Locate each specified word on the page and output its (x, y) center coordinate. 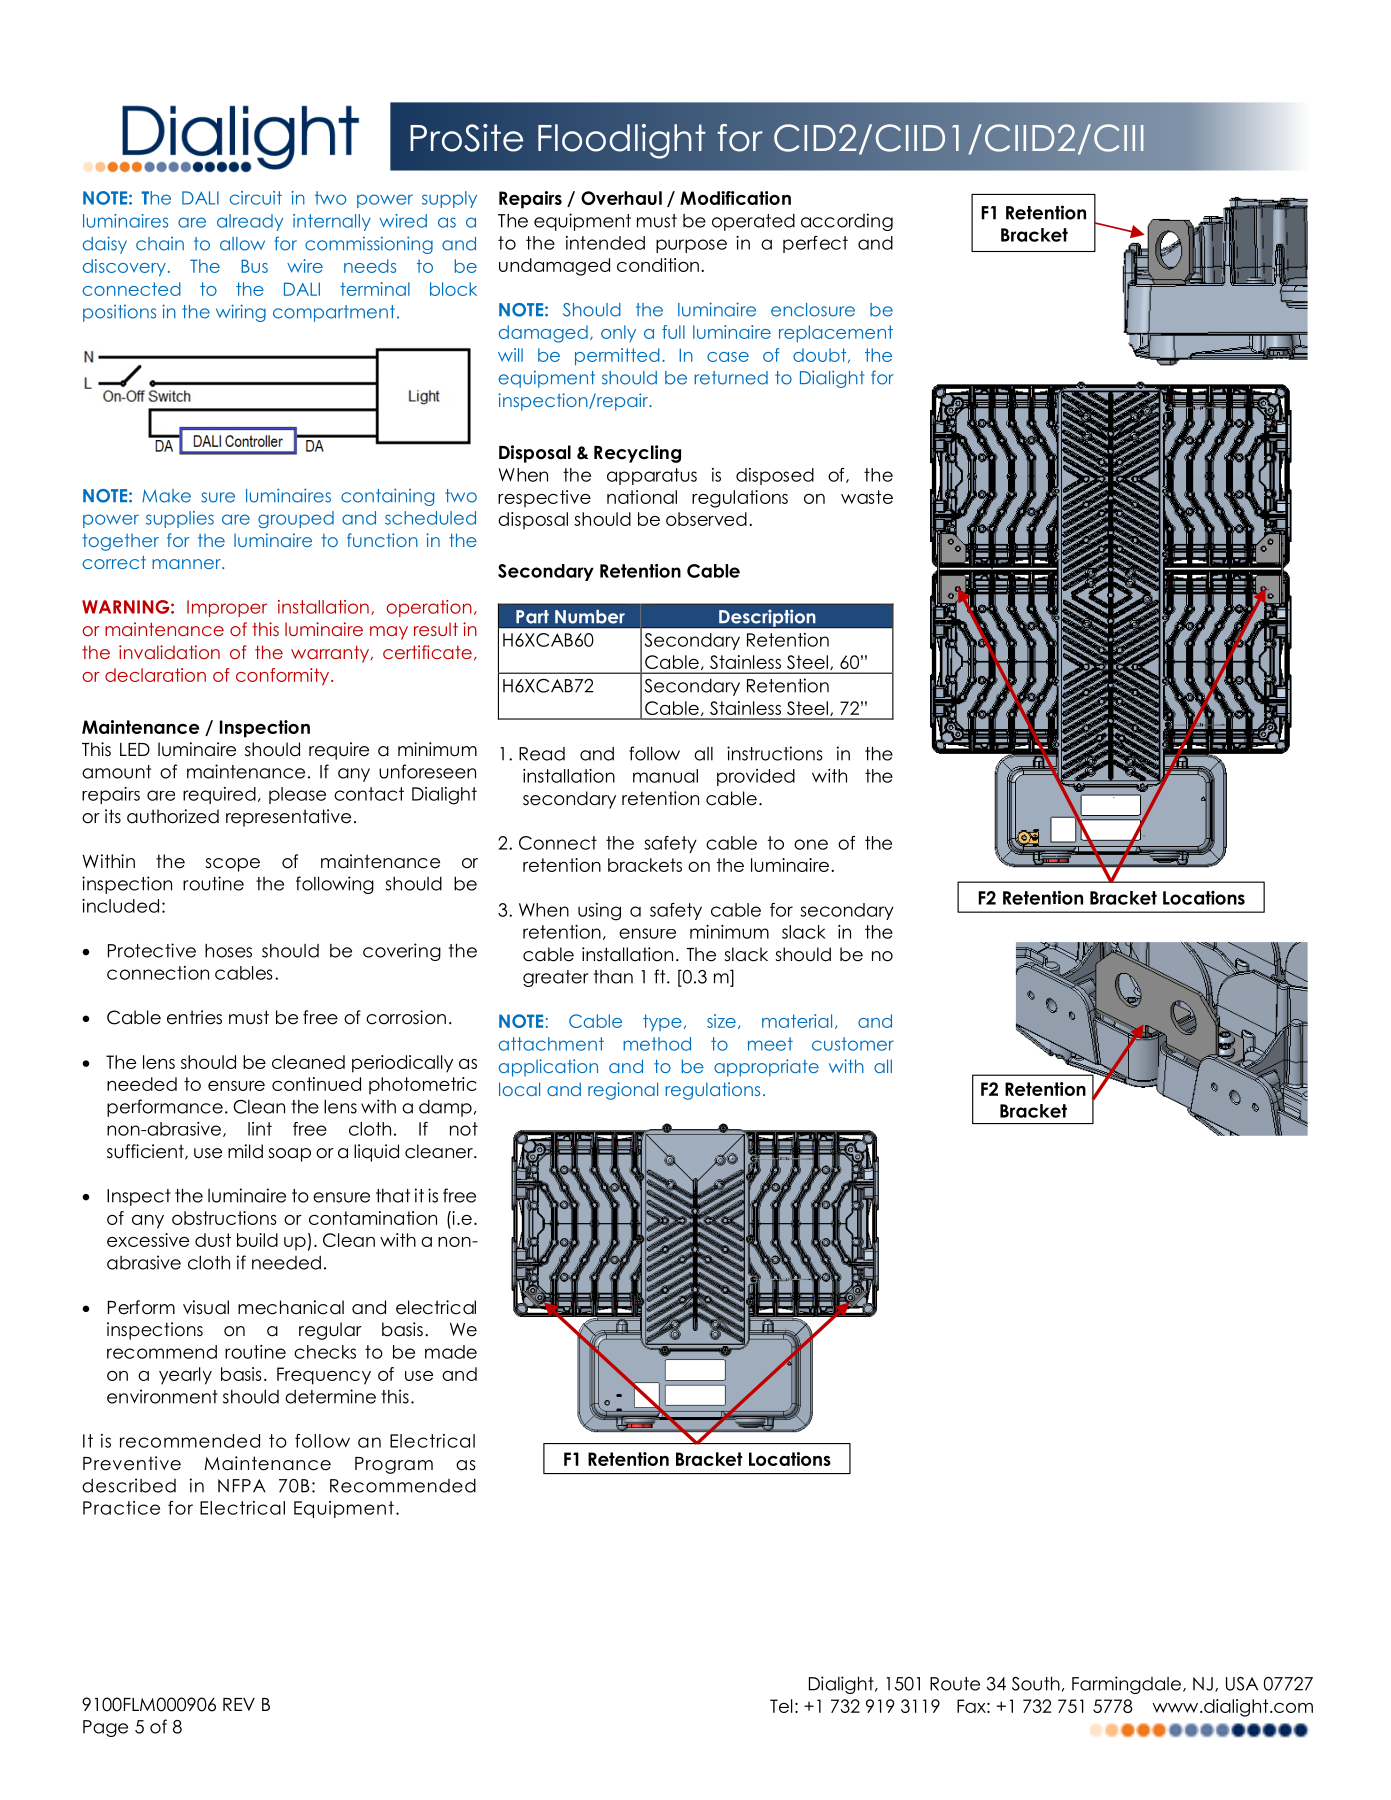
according (847, 222)
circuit (256, 198)
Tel (781, 1706)
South (1036, 1683)
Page (105, 1728)
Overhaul (621, 198)
